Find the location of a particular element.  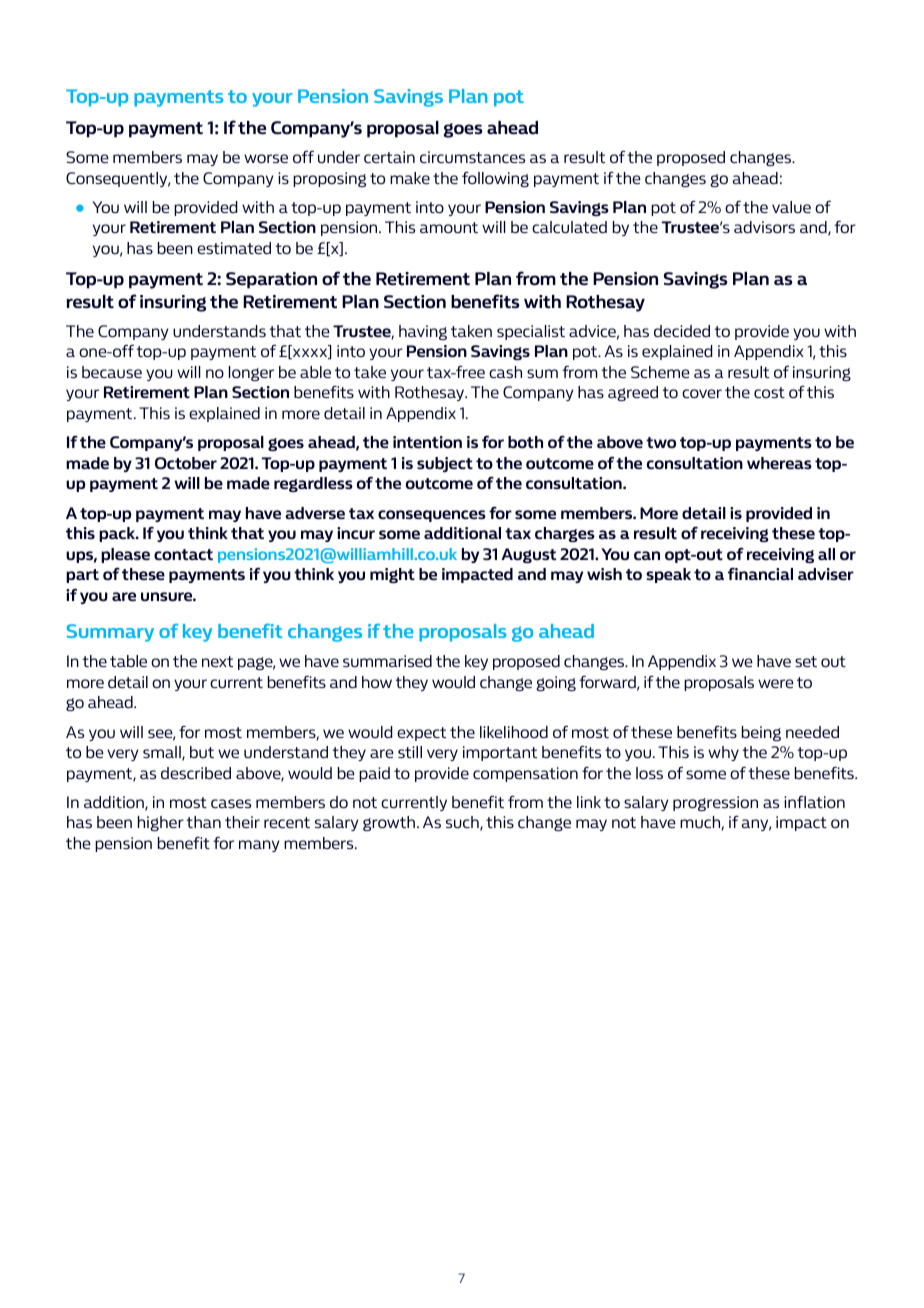

might is located at coordinates (392, 575).
